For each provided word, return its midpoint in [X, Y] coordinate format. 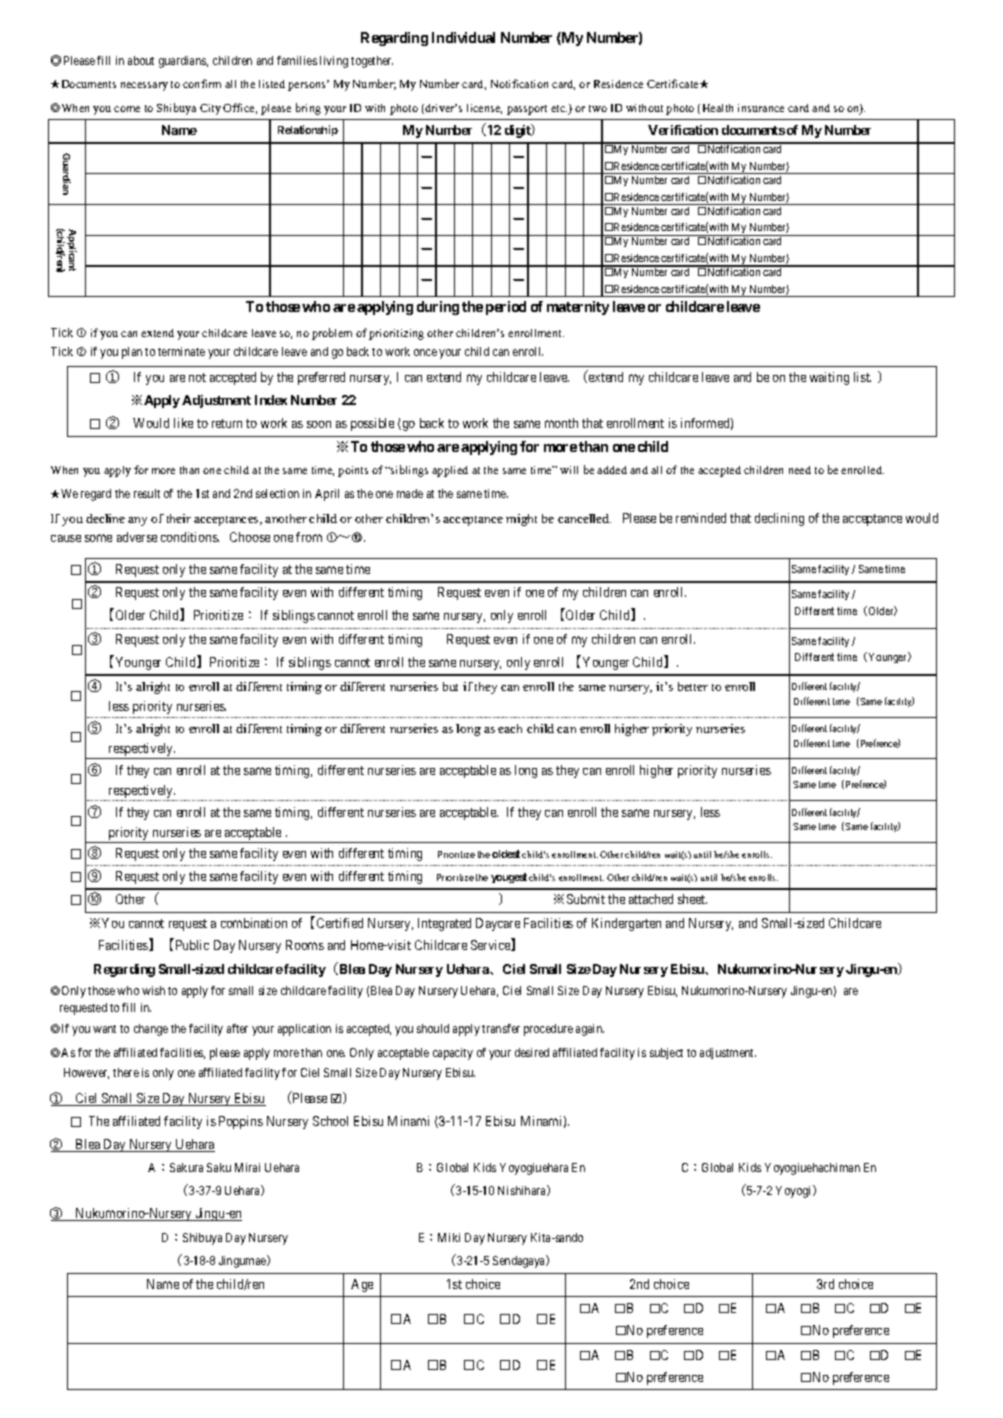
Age [362, 1285]
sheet [692, 899]
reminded [701, 518]
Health [718, 108]
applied [450, 471]
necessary [144, 86]
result [147, 493]
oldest [506, 854]
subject [666, 1053]
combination [254, 923]
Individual [463, 37]
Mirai [247, 1167]
